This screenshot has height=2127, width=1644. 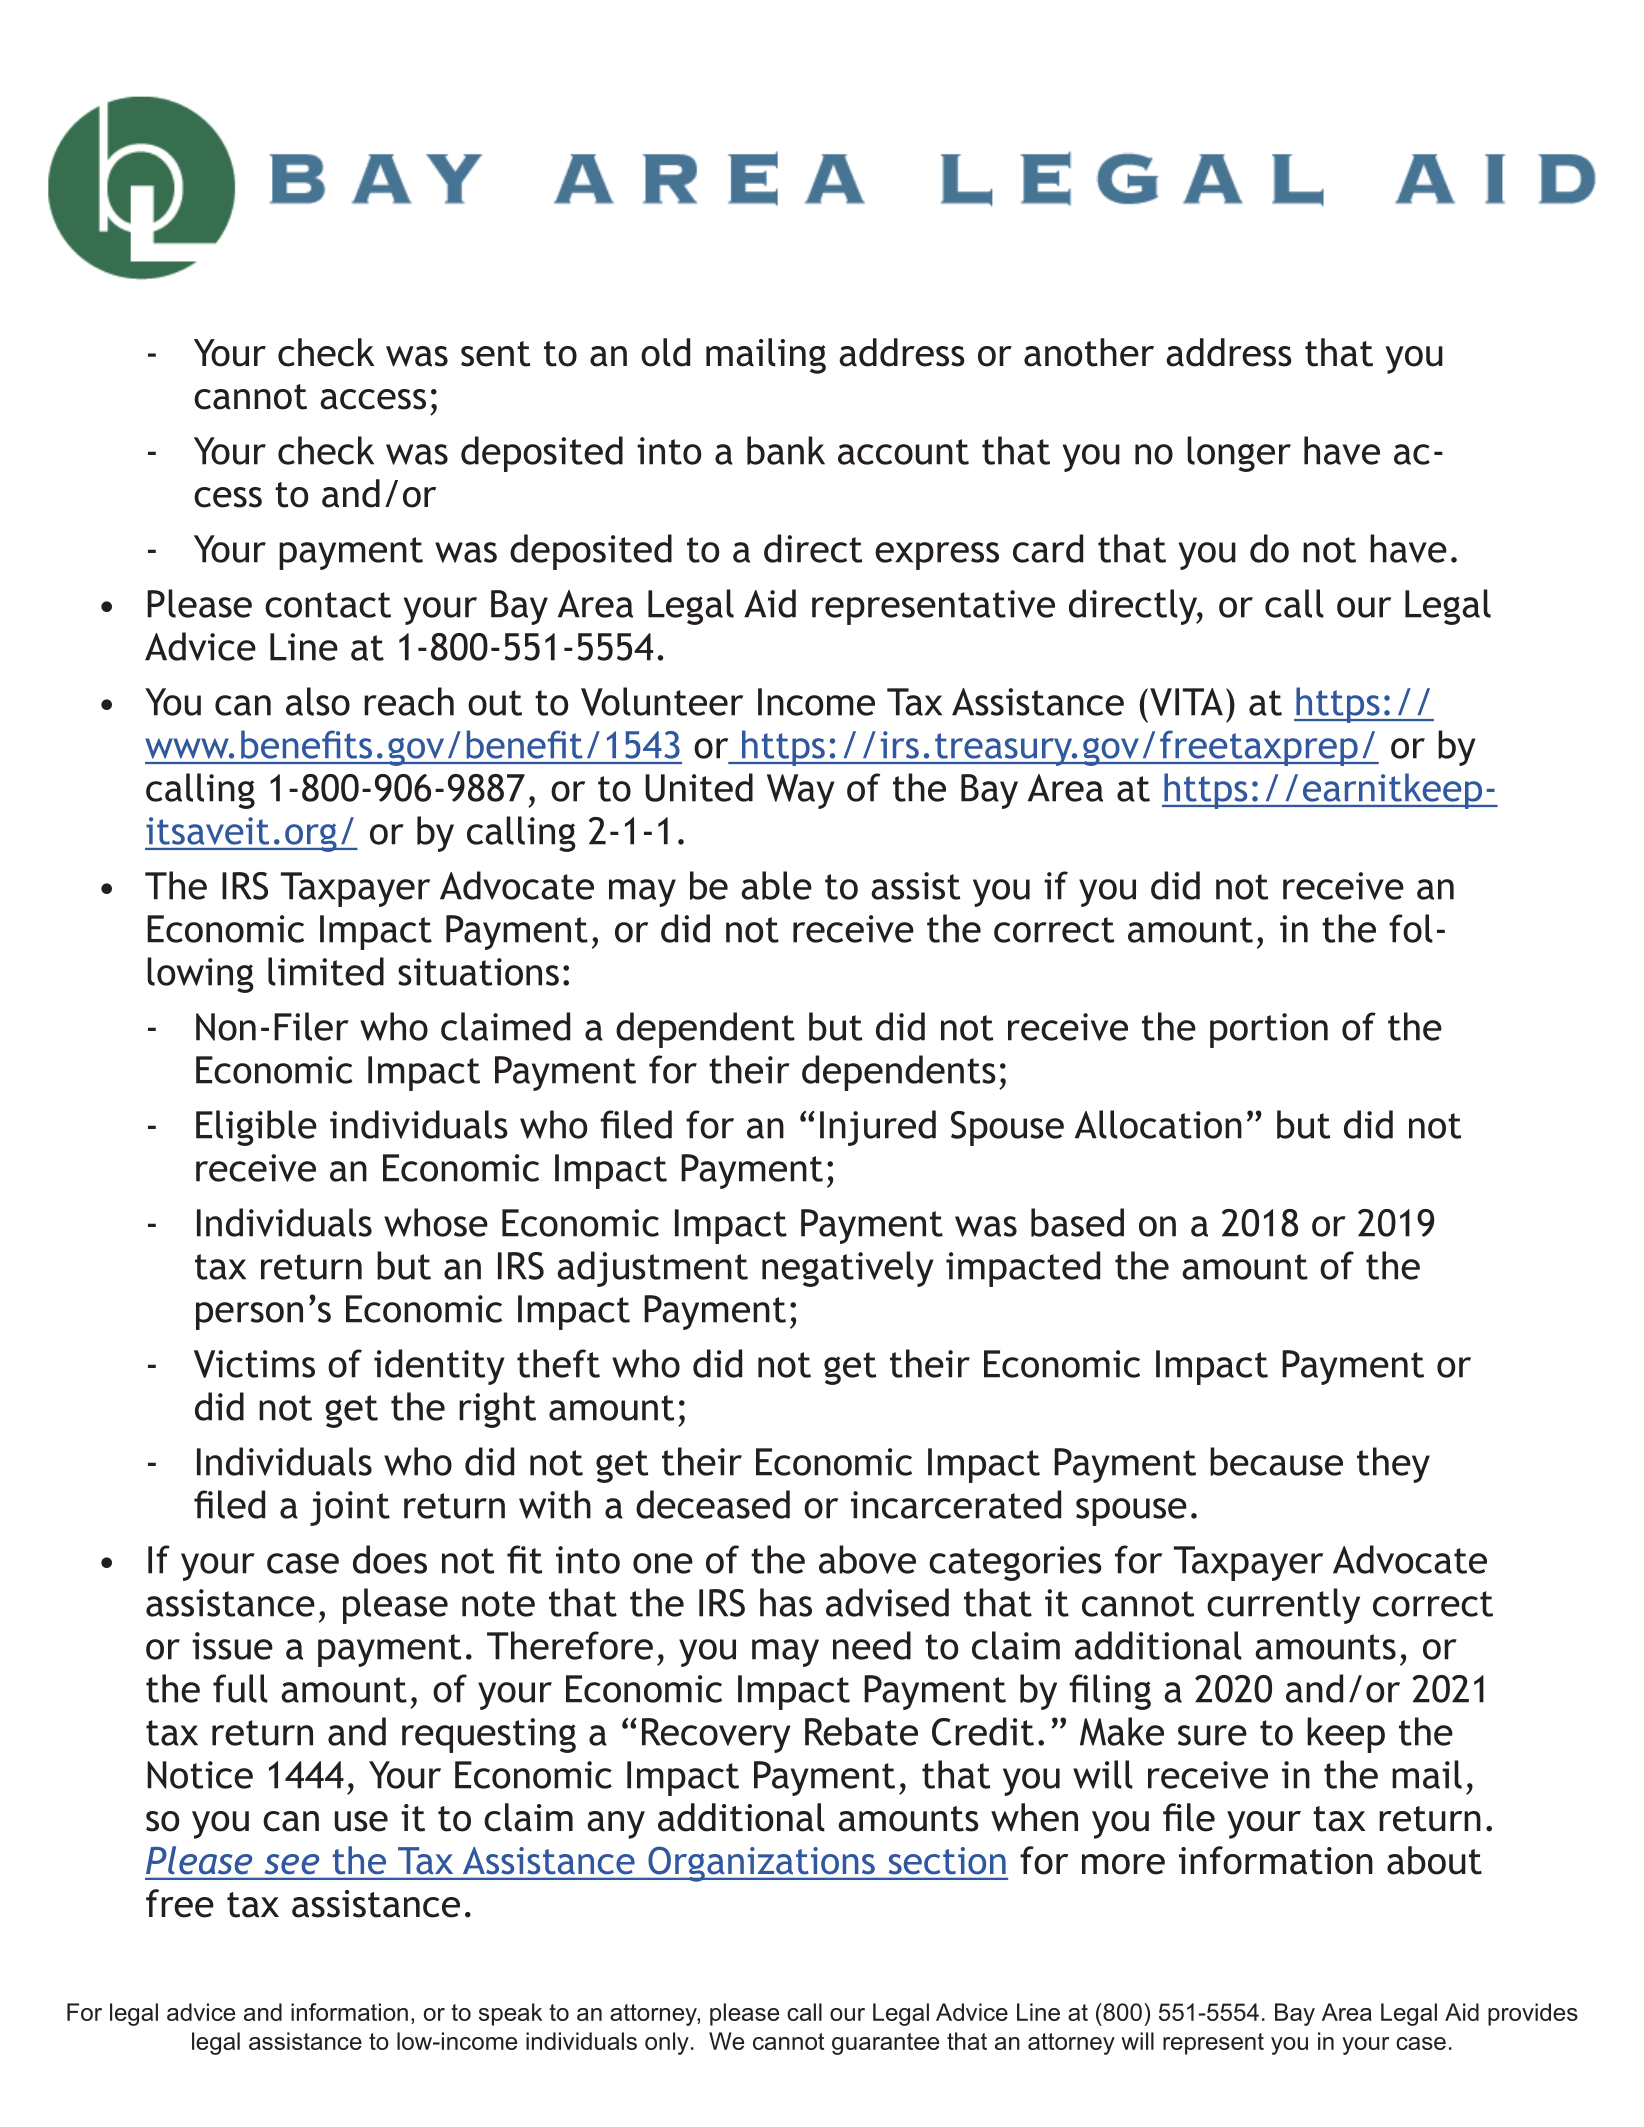 I want to click on Allocation, so click(x=1158, y=1124).
